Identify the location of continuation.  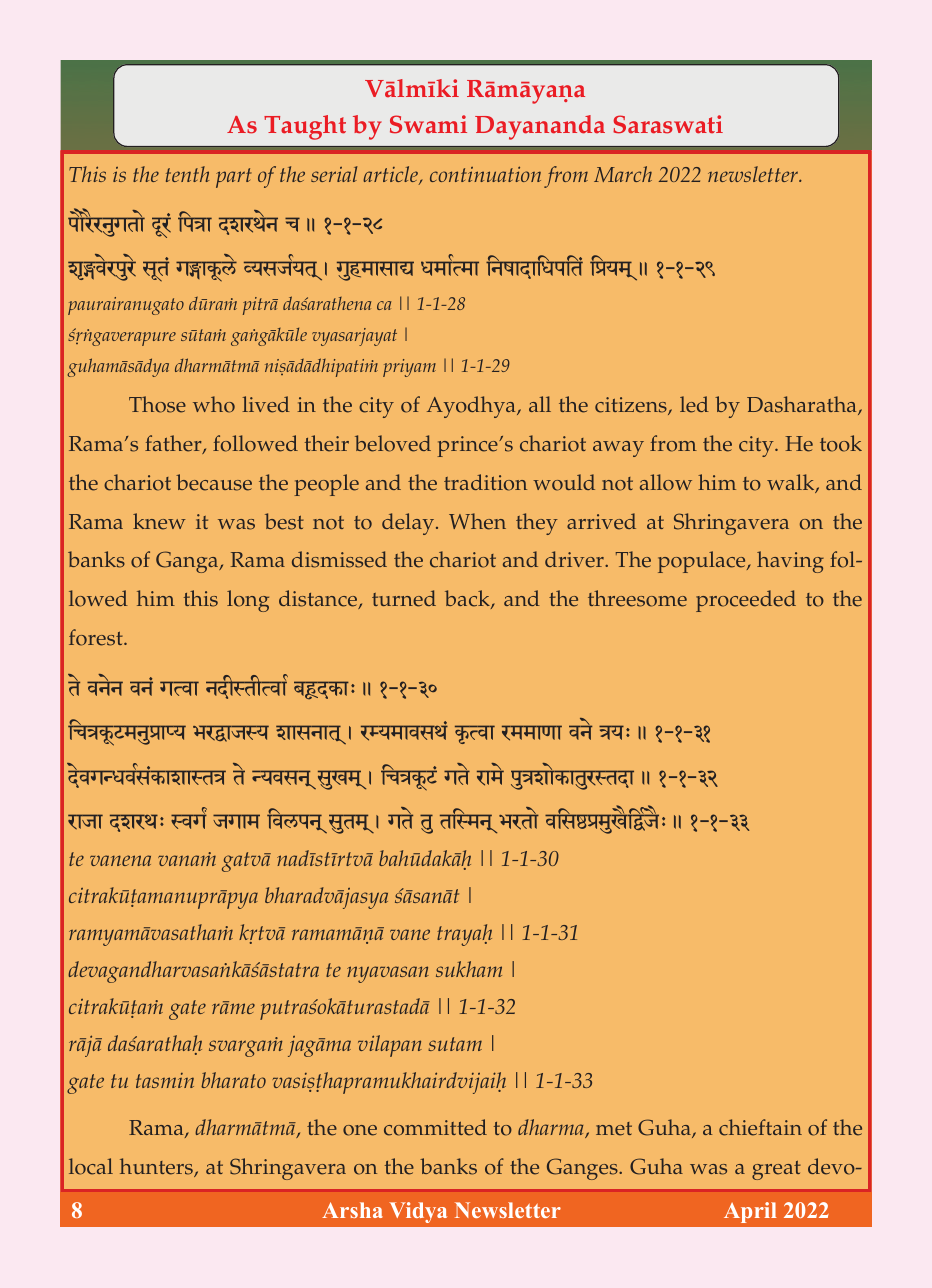
(485, 174).
